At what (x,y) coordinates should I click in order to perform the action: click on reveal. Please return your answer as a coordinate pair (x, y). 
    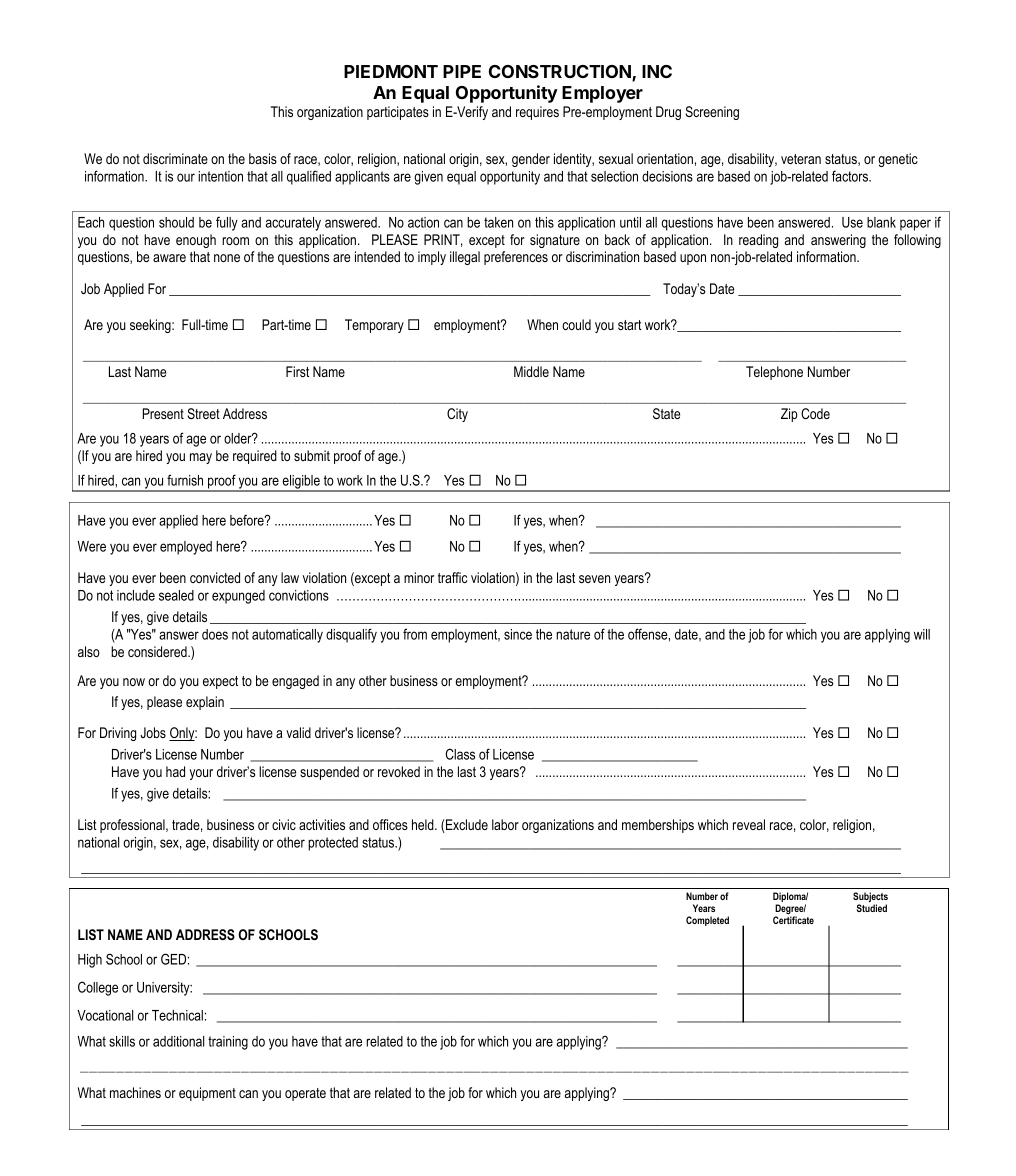
    Looking at the image, I should click on (749, 824).
